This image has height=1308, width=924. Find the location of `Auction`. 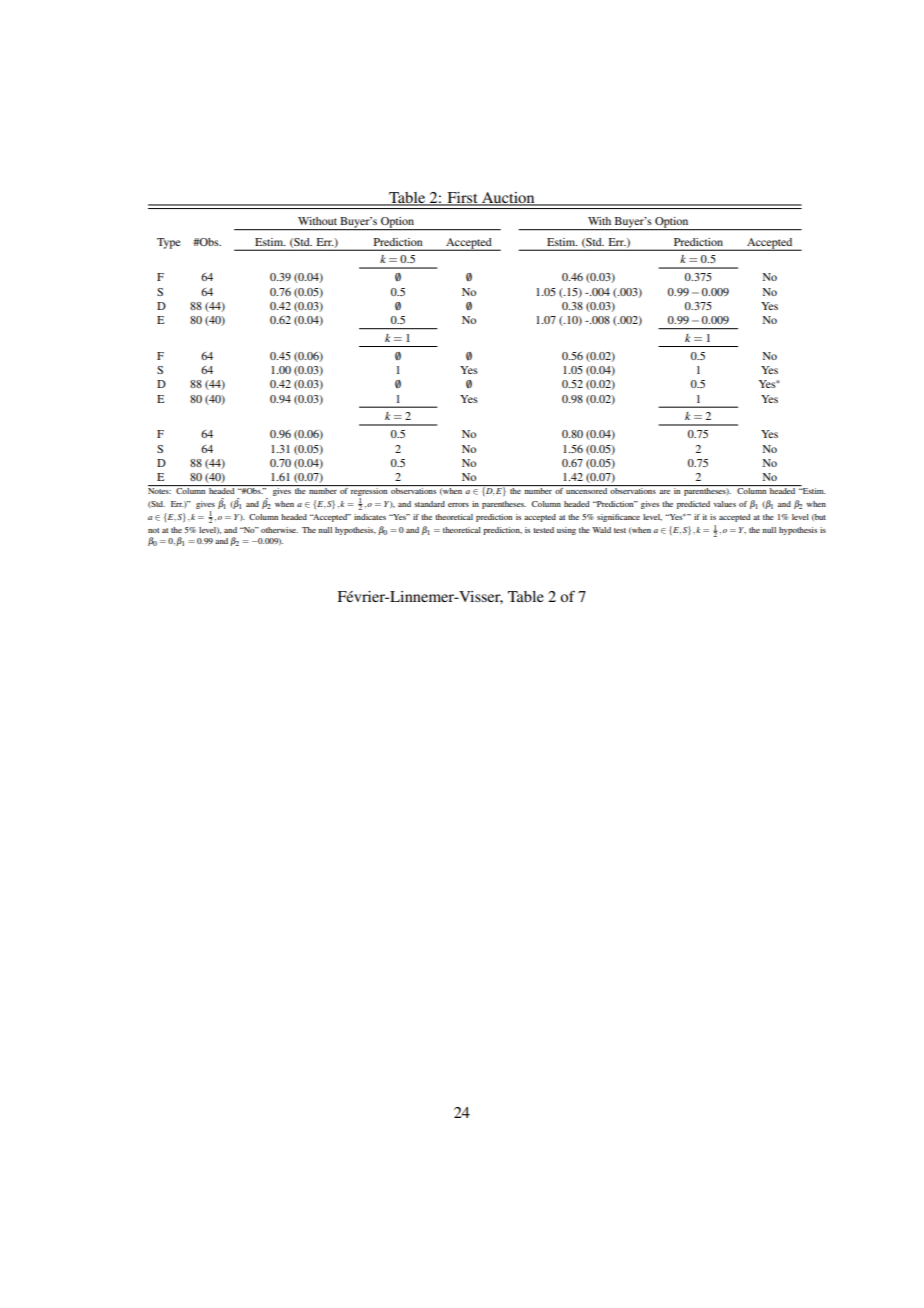

Auction is located at coordinates (508, 199).
